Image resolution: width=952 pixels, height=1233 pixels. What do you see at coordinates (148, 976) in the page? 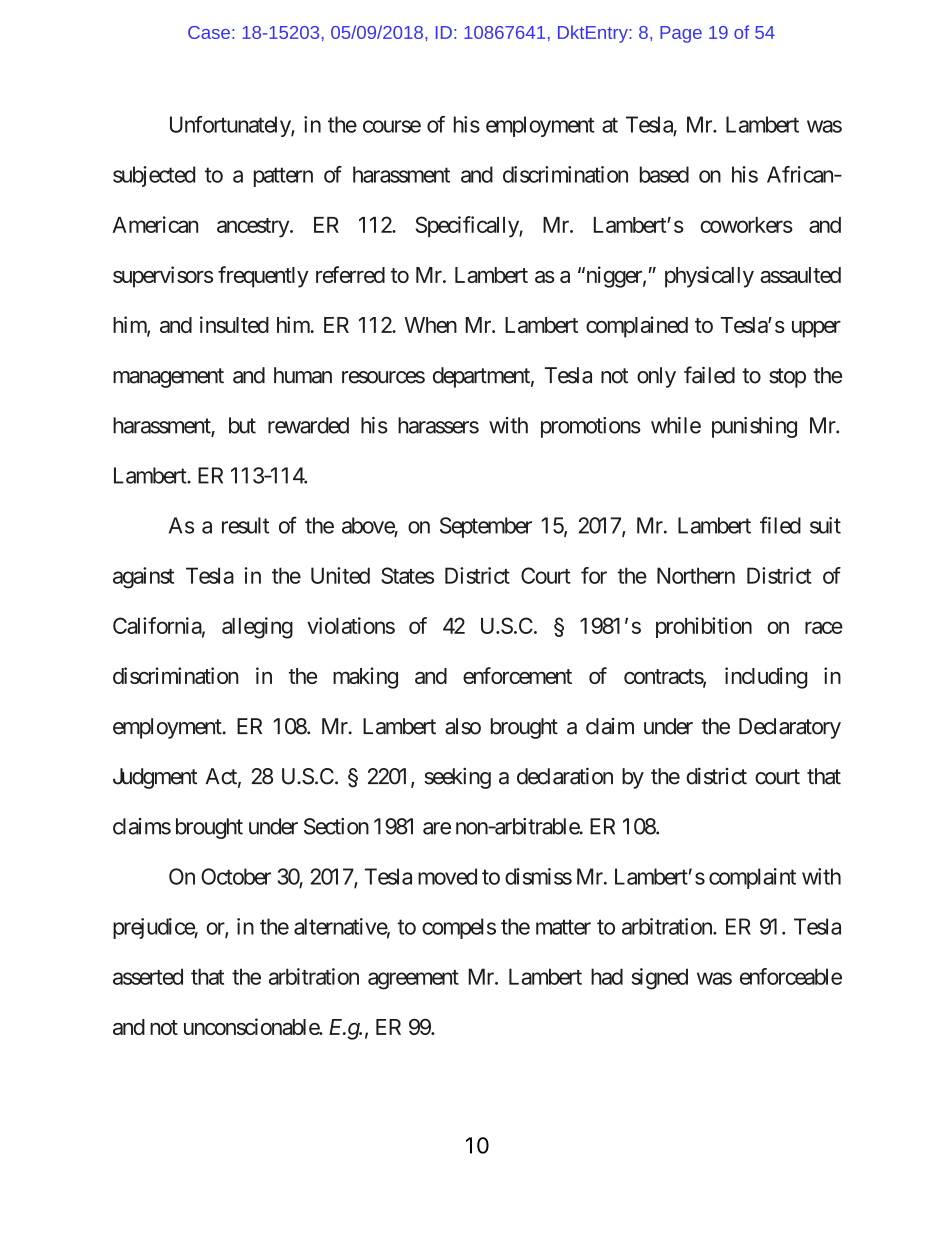
I see `asserted` at bounding box center [148, 976].
